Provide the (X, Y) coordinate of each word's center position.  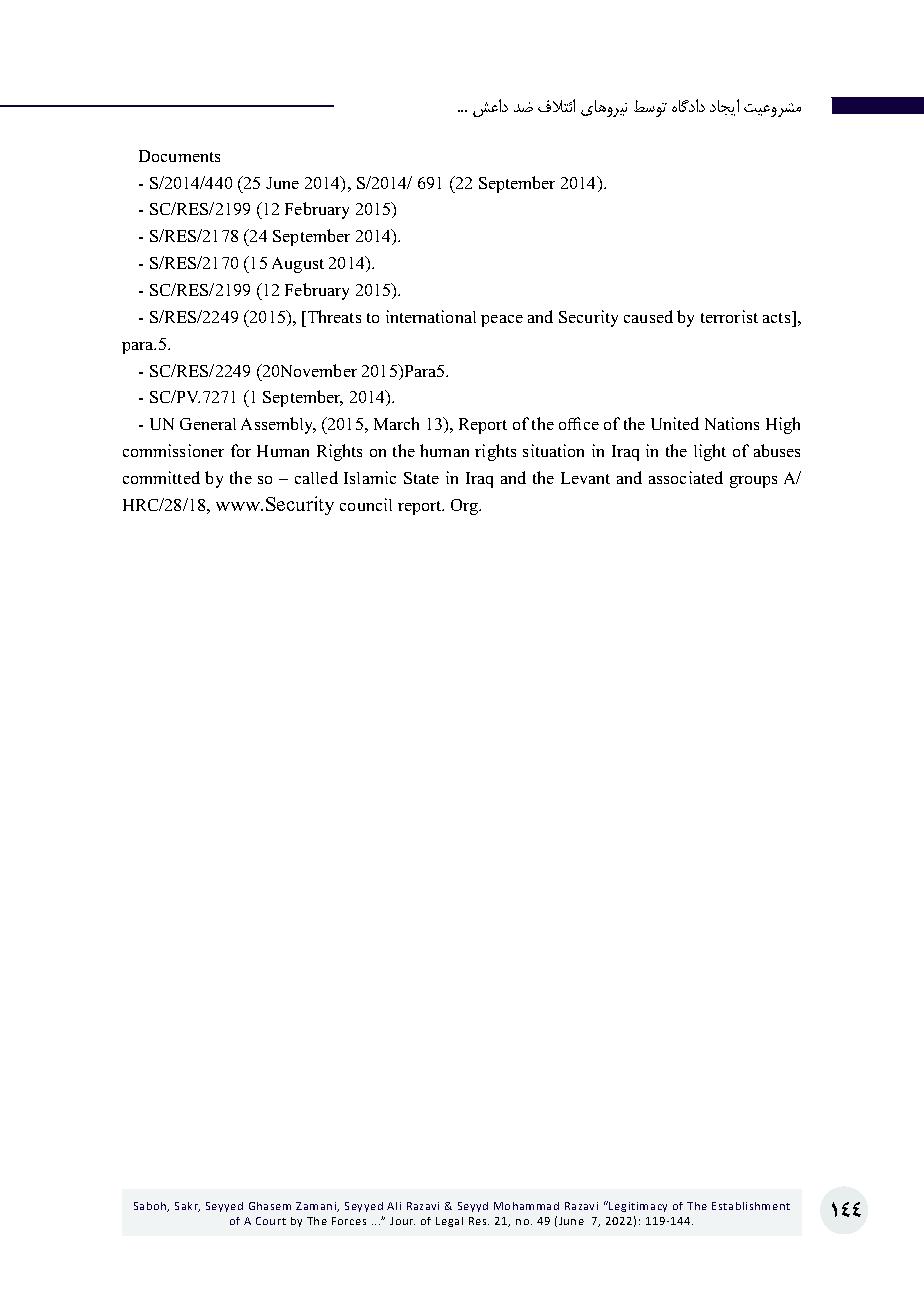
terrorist (729, 316)
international (431, 316)
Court (271, 1221)
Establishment (751, 1206)
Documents (179, 156)
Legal (449, 1222)
